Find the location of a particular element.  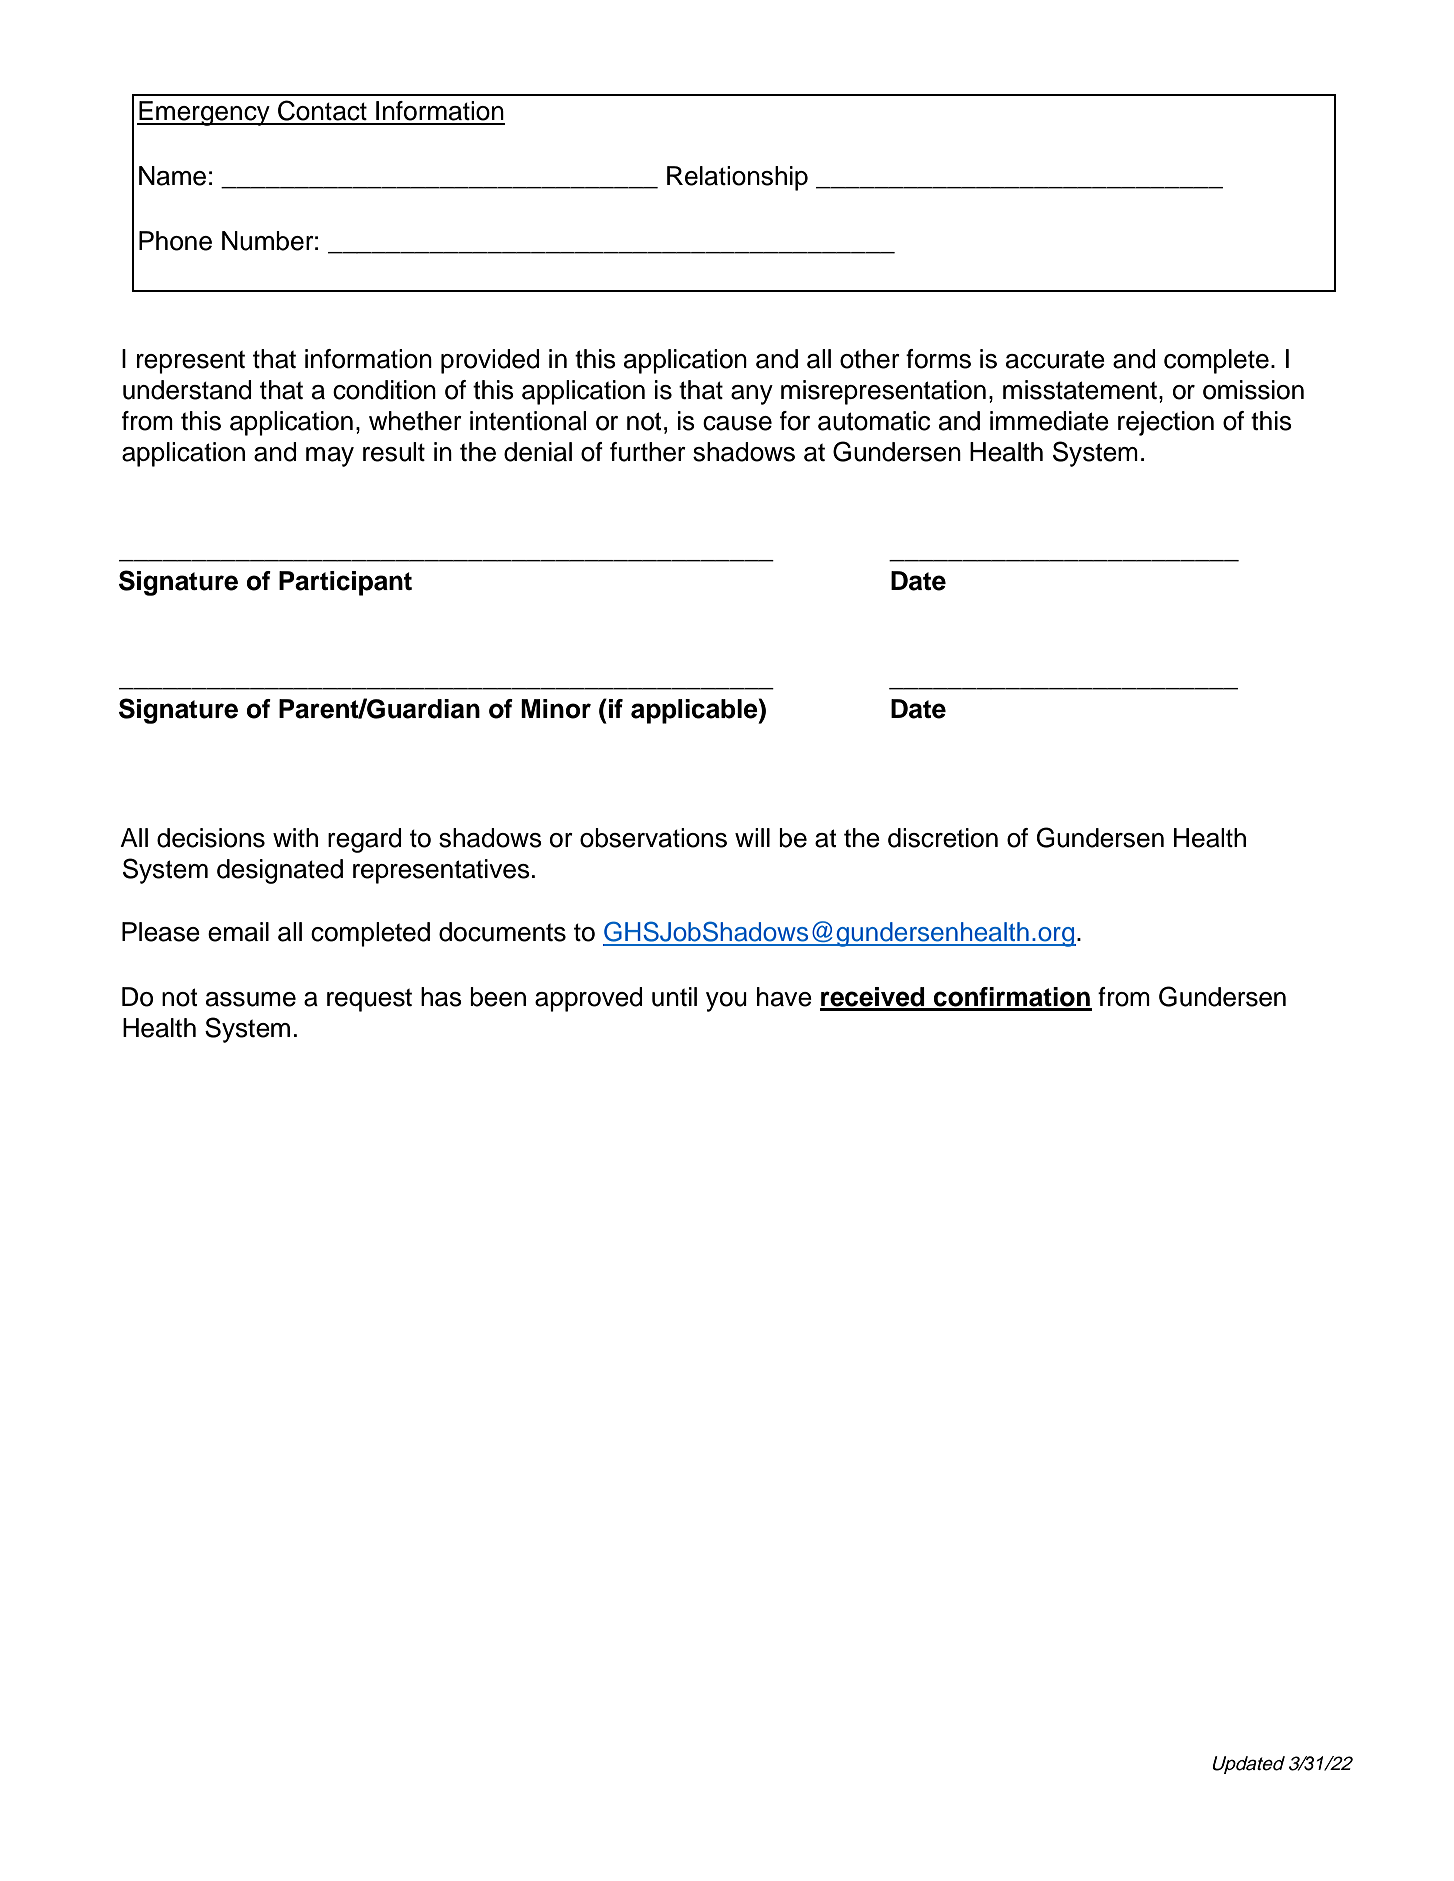

assume is located at coordinates (251, 999).
